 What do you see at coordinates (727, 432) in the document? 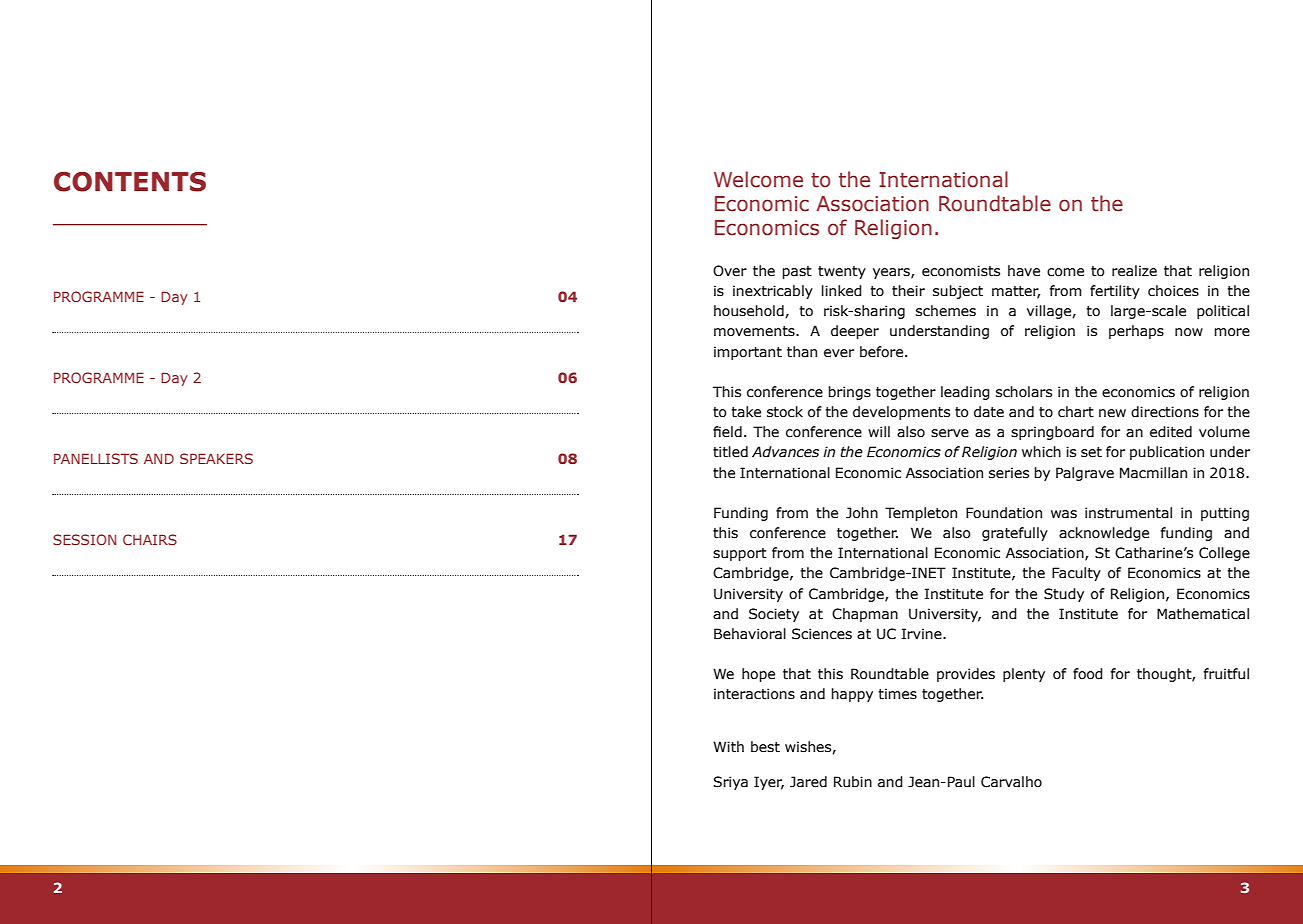
I see `field` at bounding box center [727, 432].
